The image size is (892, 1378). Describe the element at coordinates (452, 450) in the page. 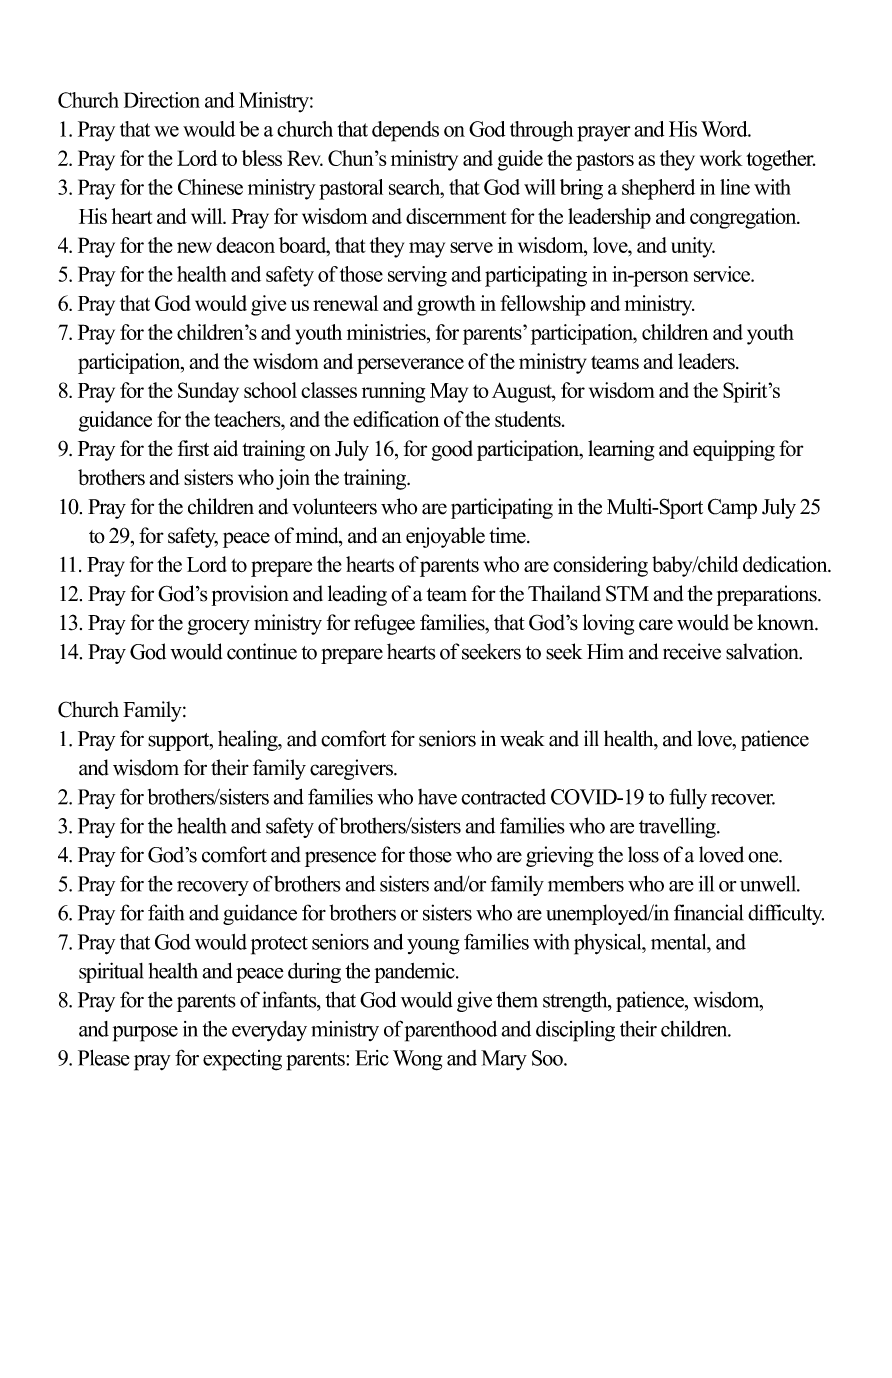

I see `good` at that location.
